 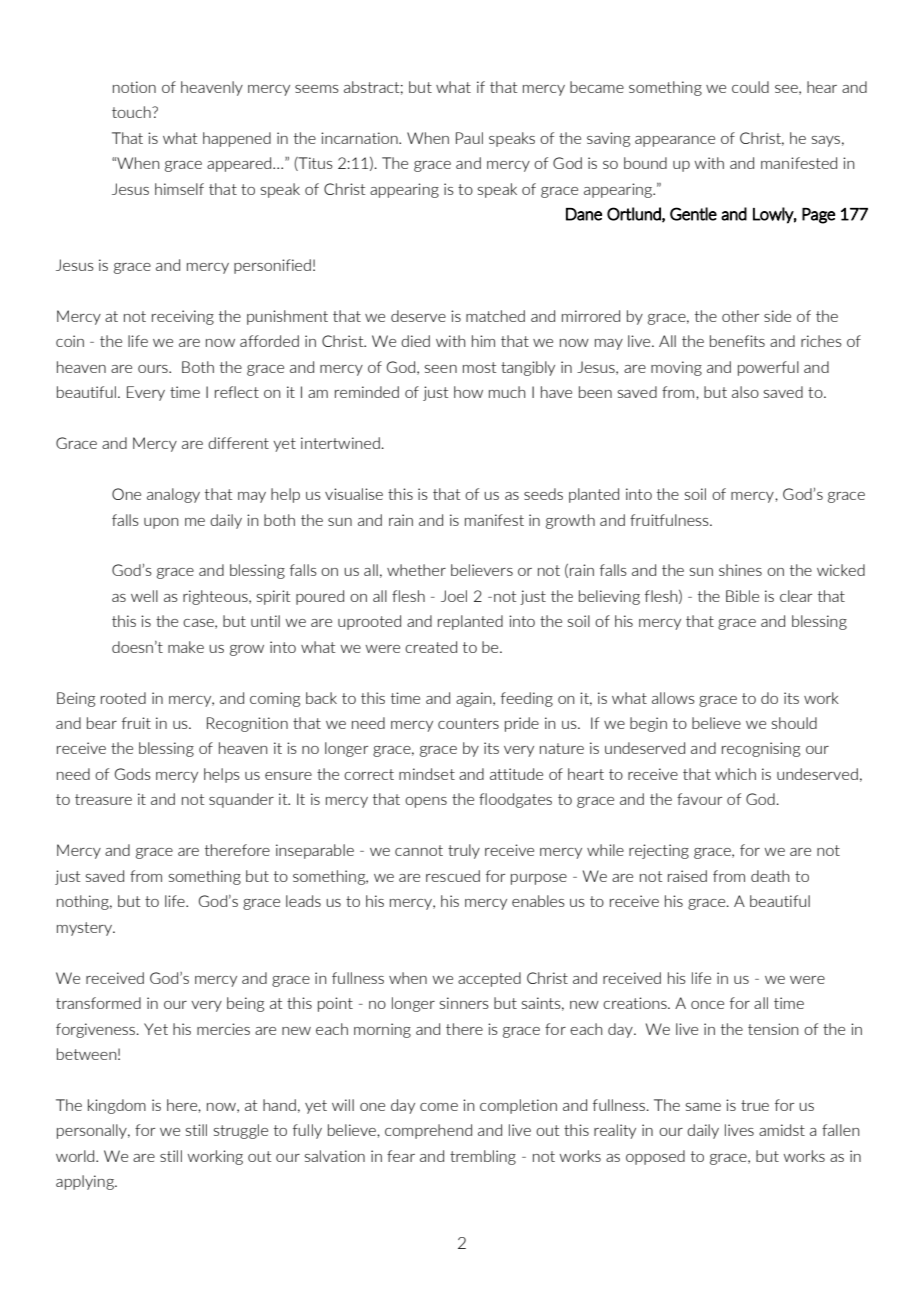 I want to click on could, so click(x=750, y=87).
